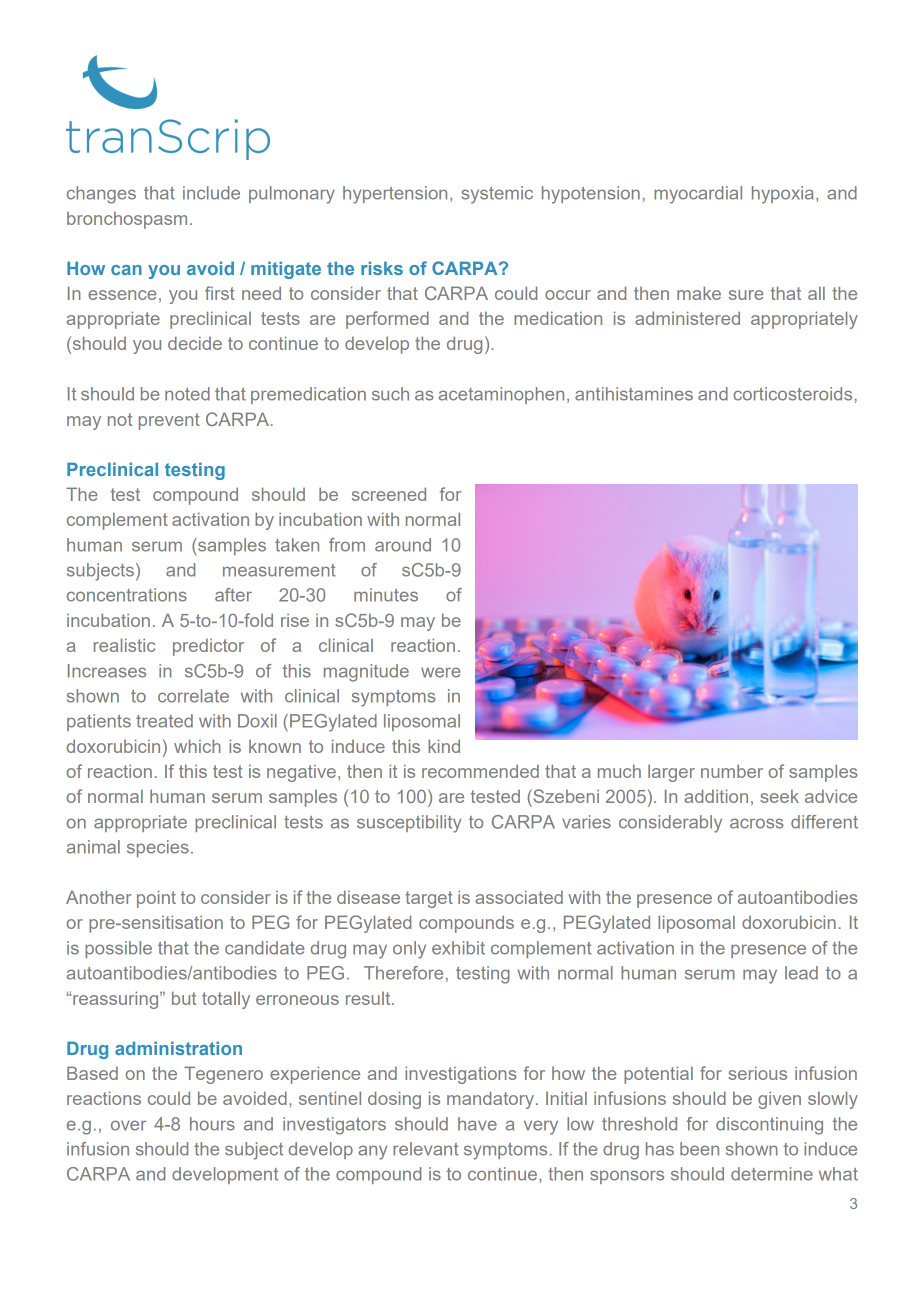  What do you see at coordinates (792, 394) in the page?
I see `corticosteroids` at bounding box center [792, 394].
